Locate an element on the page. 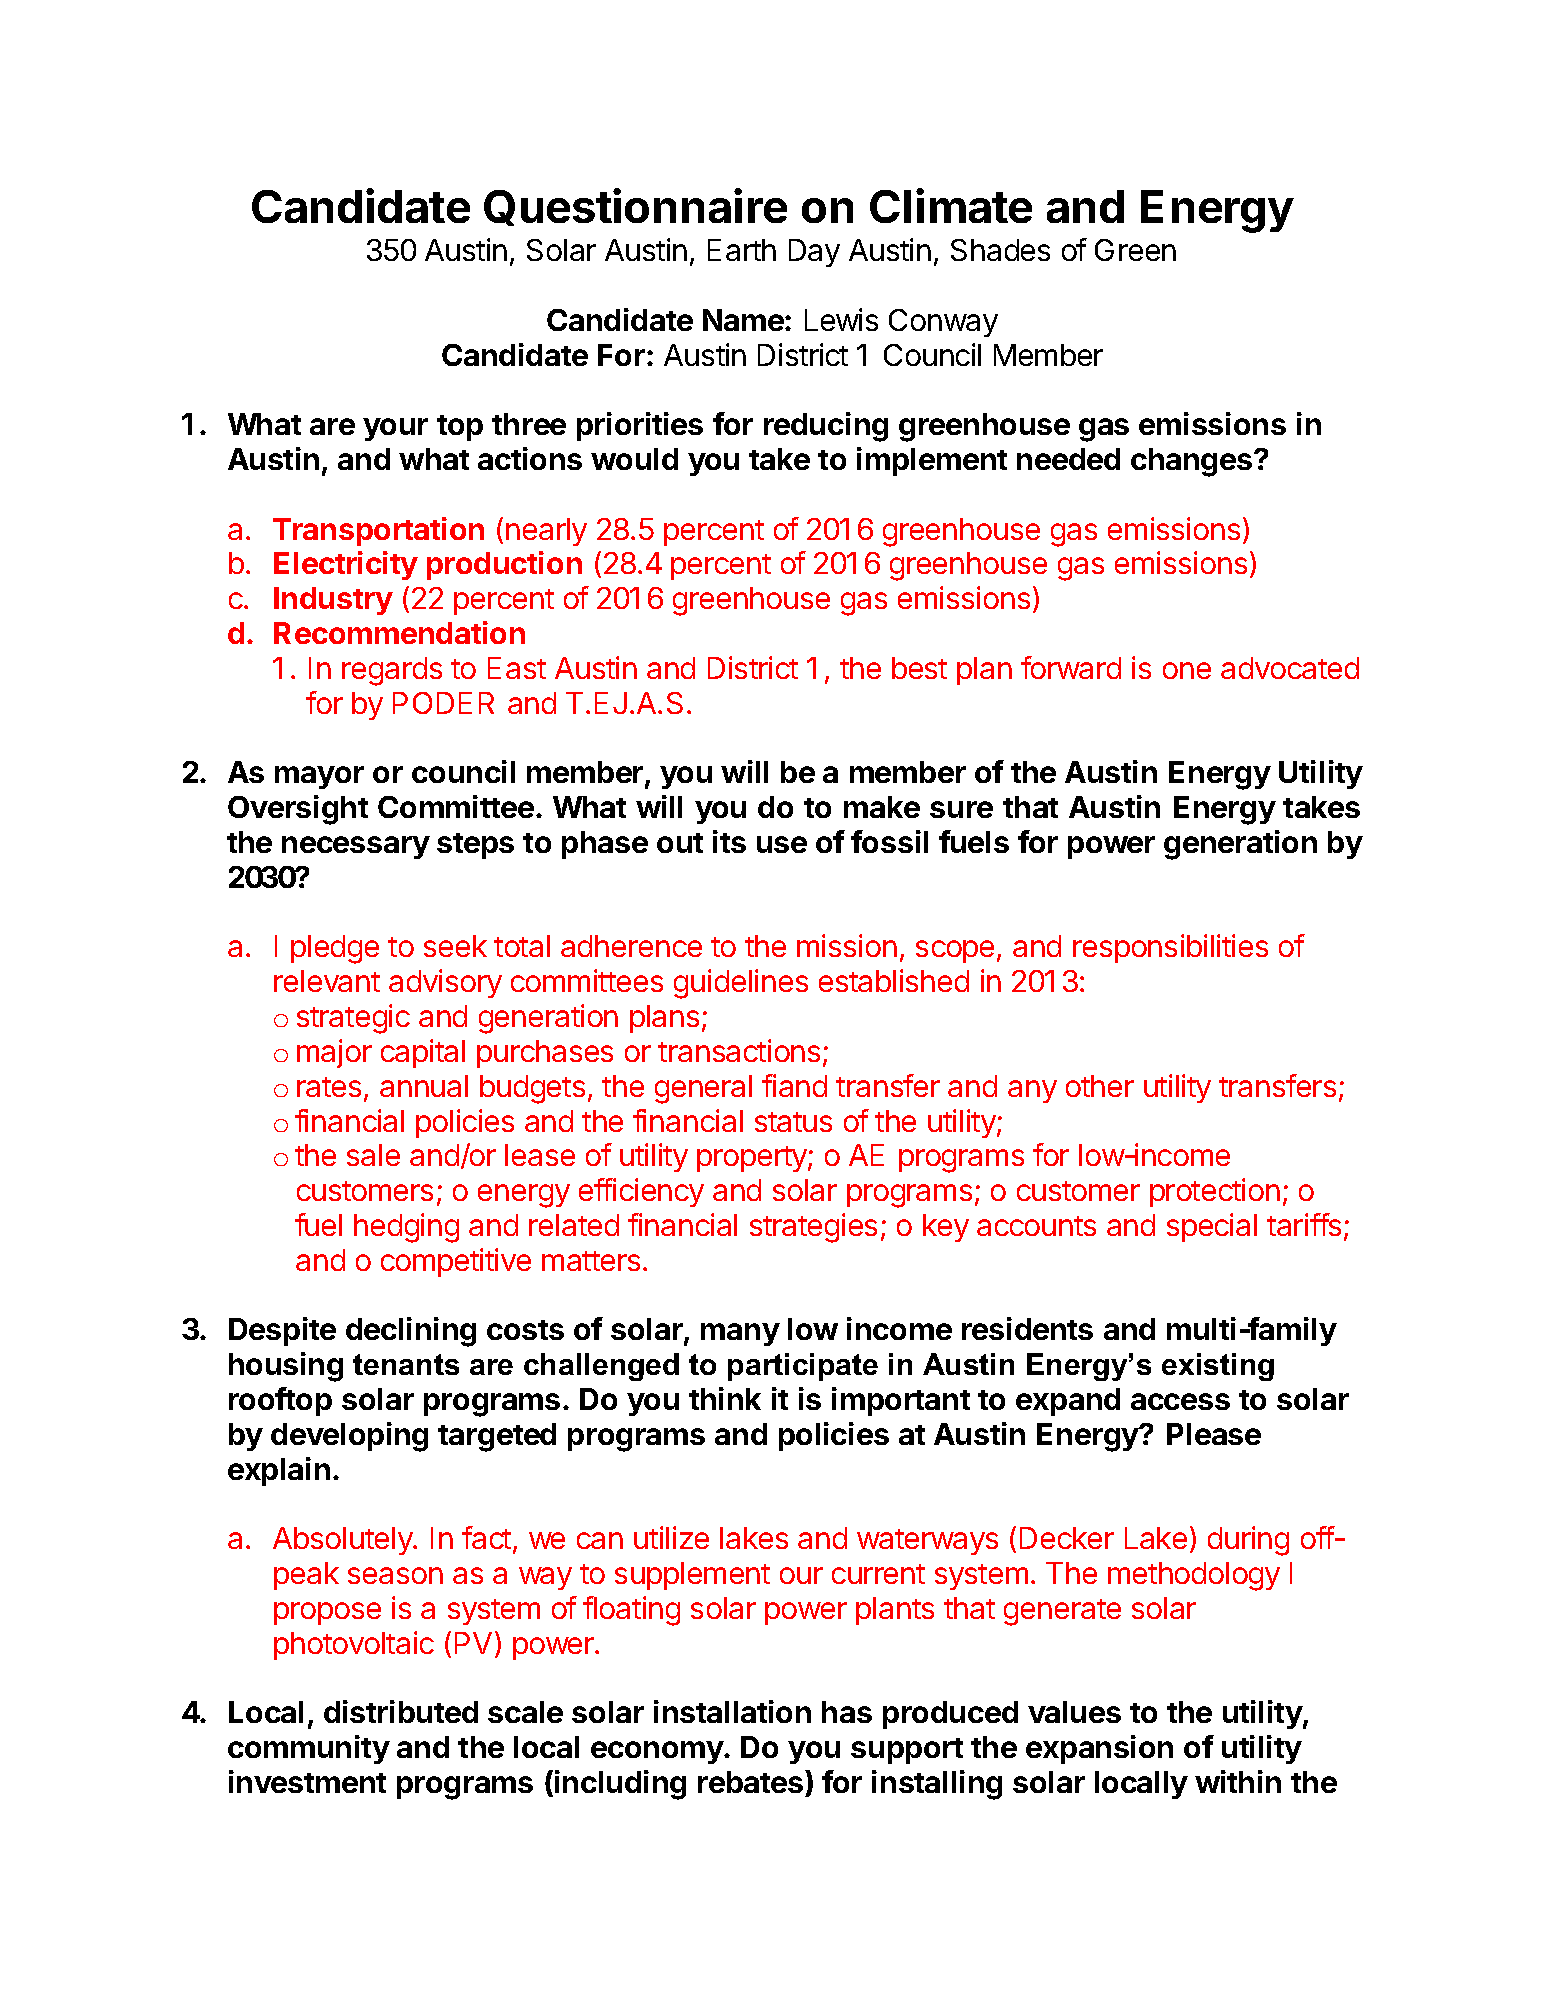 The image size is (1544, 1998). one is located at coordinates (1187, 670).
